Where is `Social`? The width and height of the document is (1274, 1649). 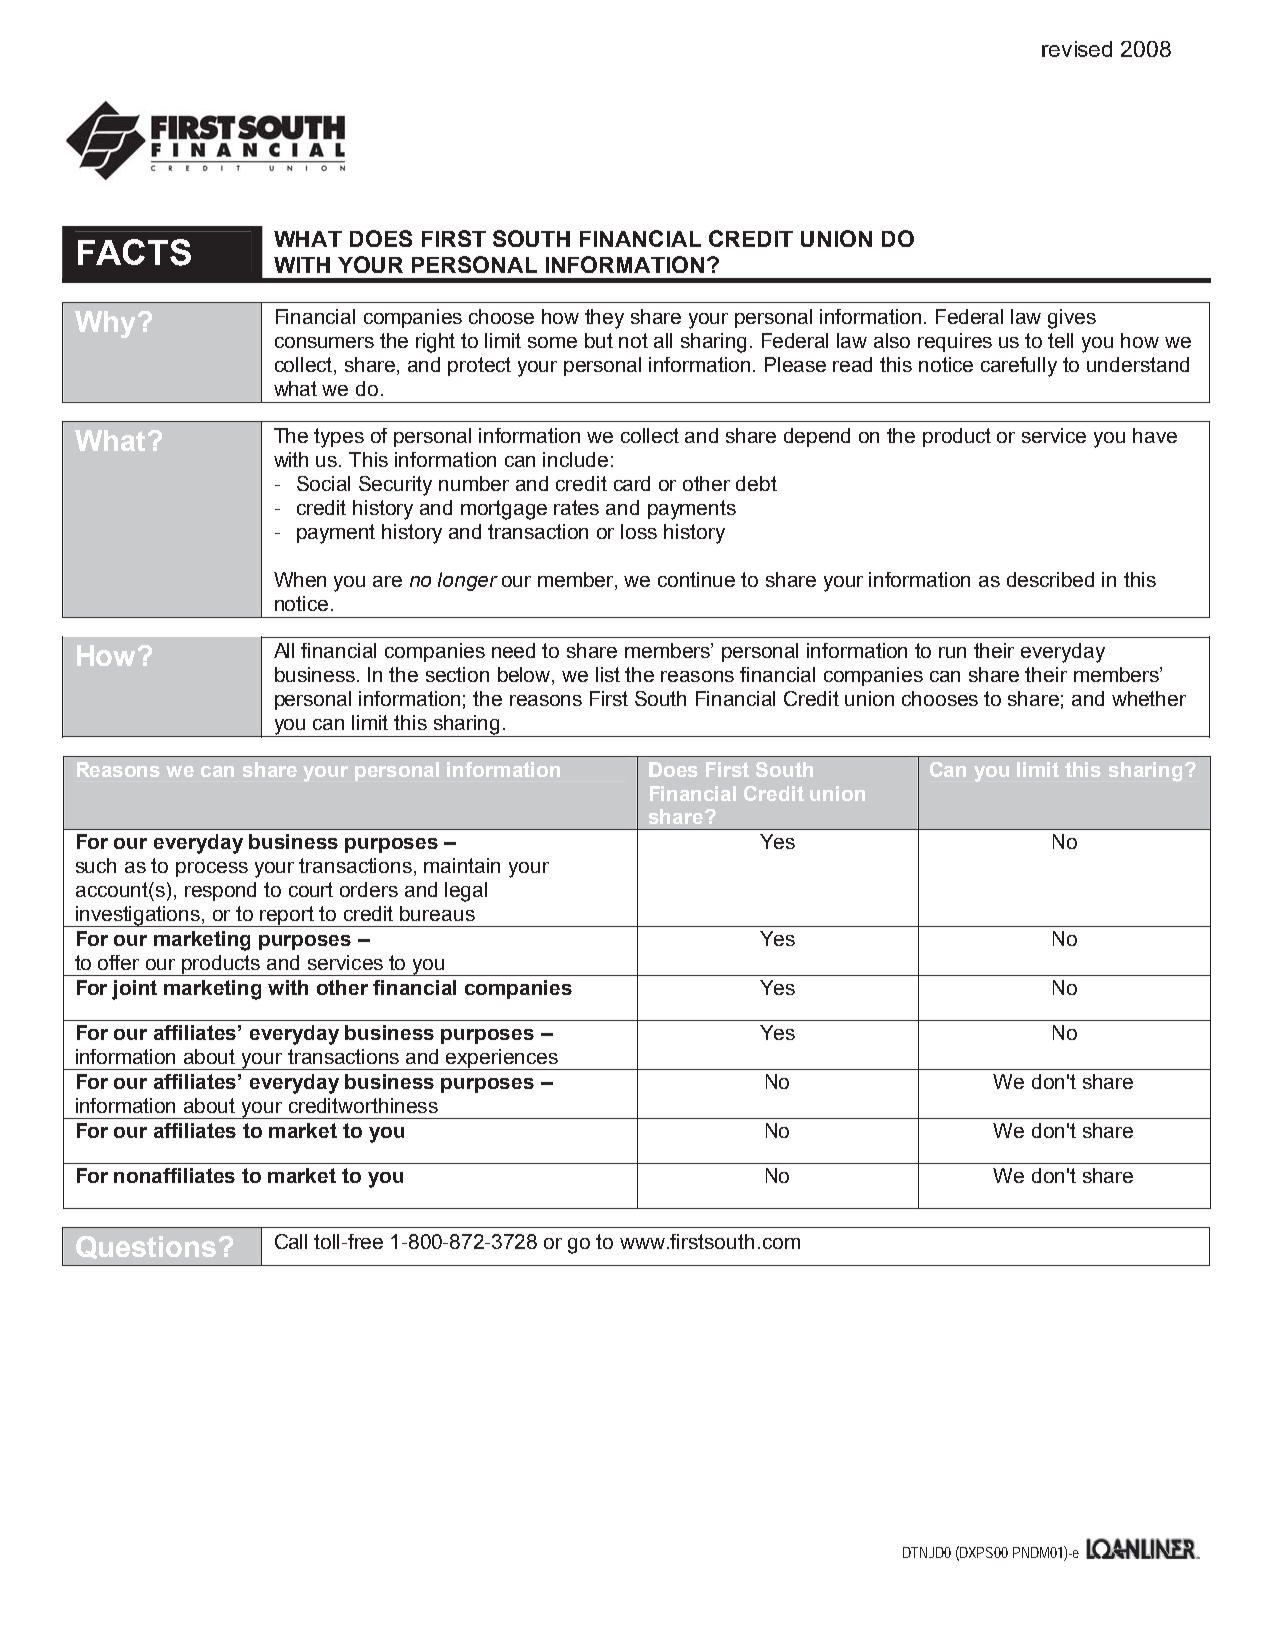 Social is located at coordinates (323, 483).
